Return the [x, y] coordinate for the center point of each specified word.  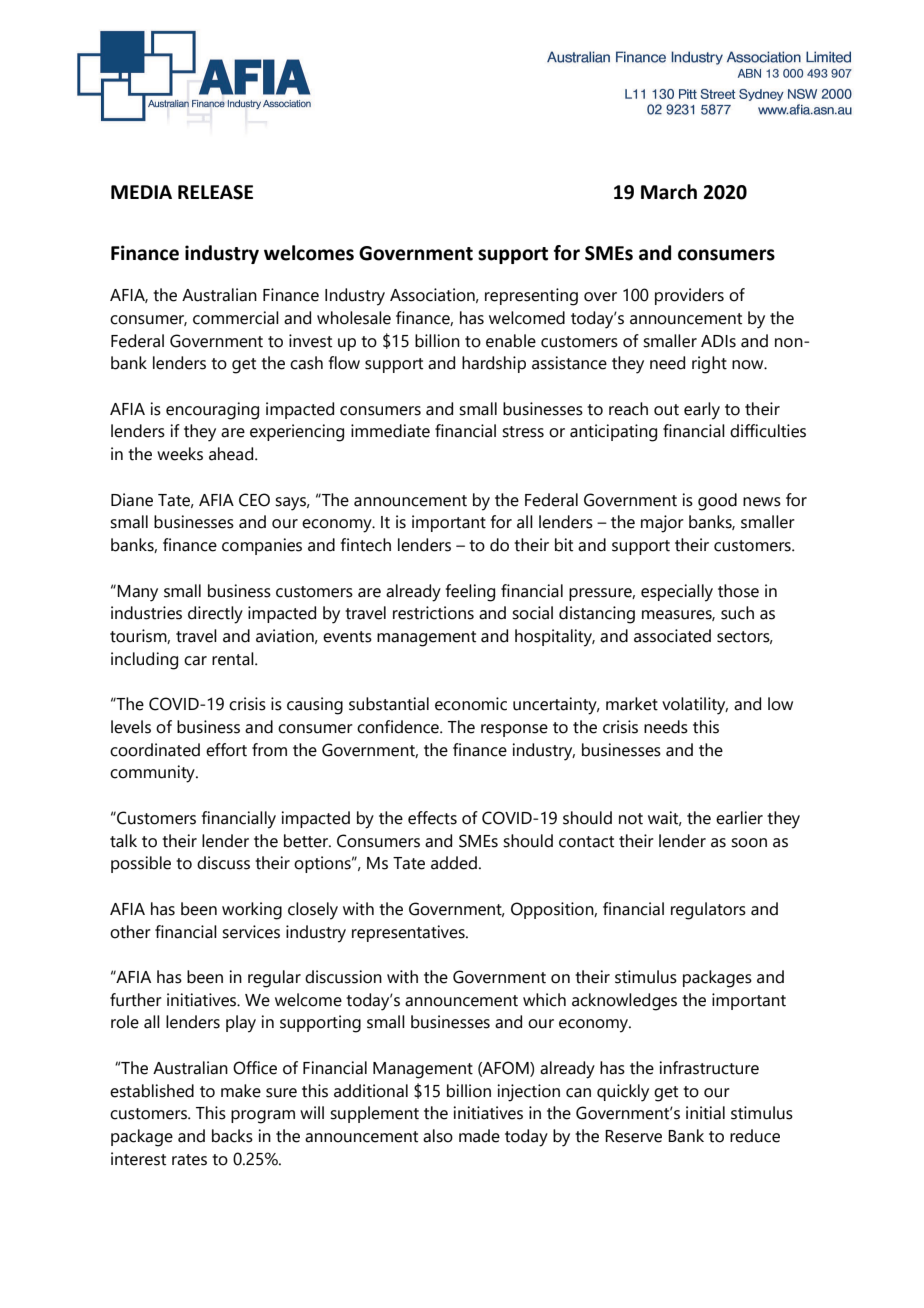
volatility [695, 706]
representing [531, 297]
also [438, 1136]
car [195, 661]
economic [471, 704]
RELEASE [215, 192]
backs [232, 1136]
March [669, 192]
